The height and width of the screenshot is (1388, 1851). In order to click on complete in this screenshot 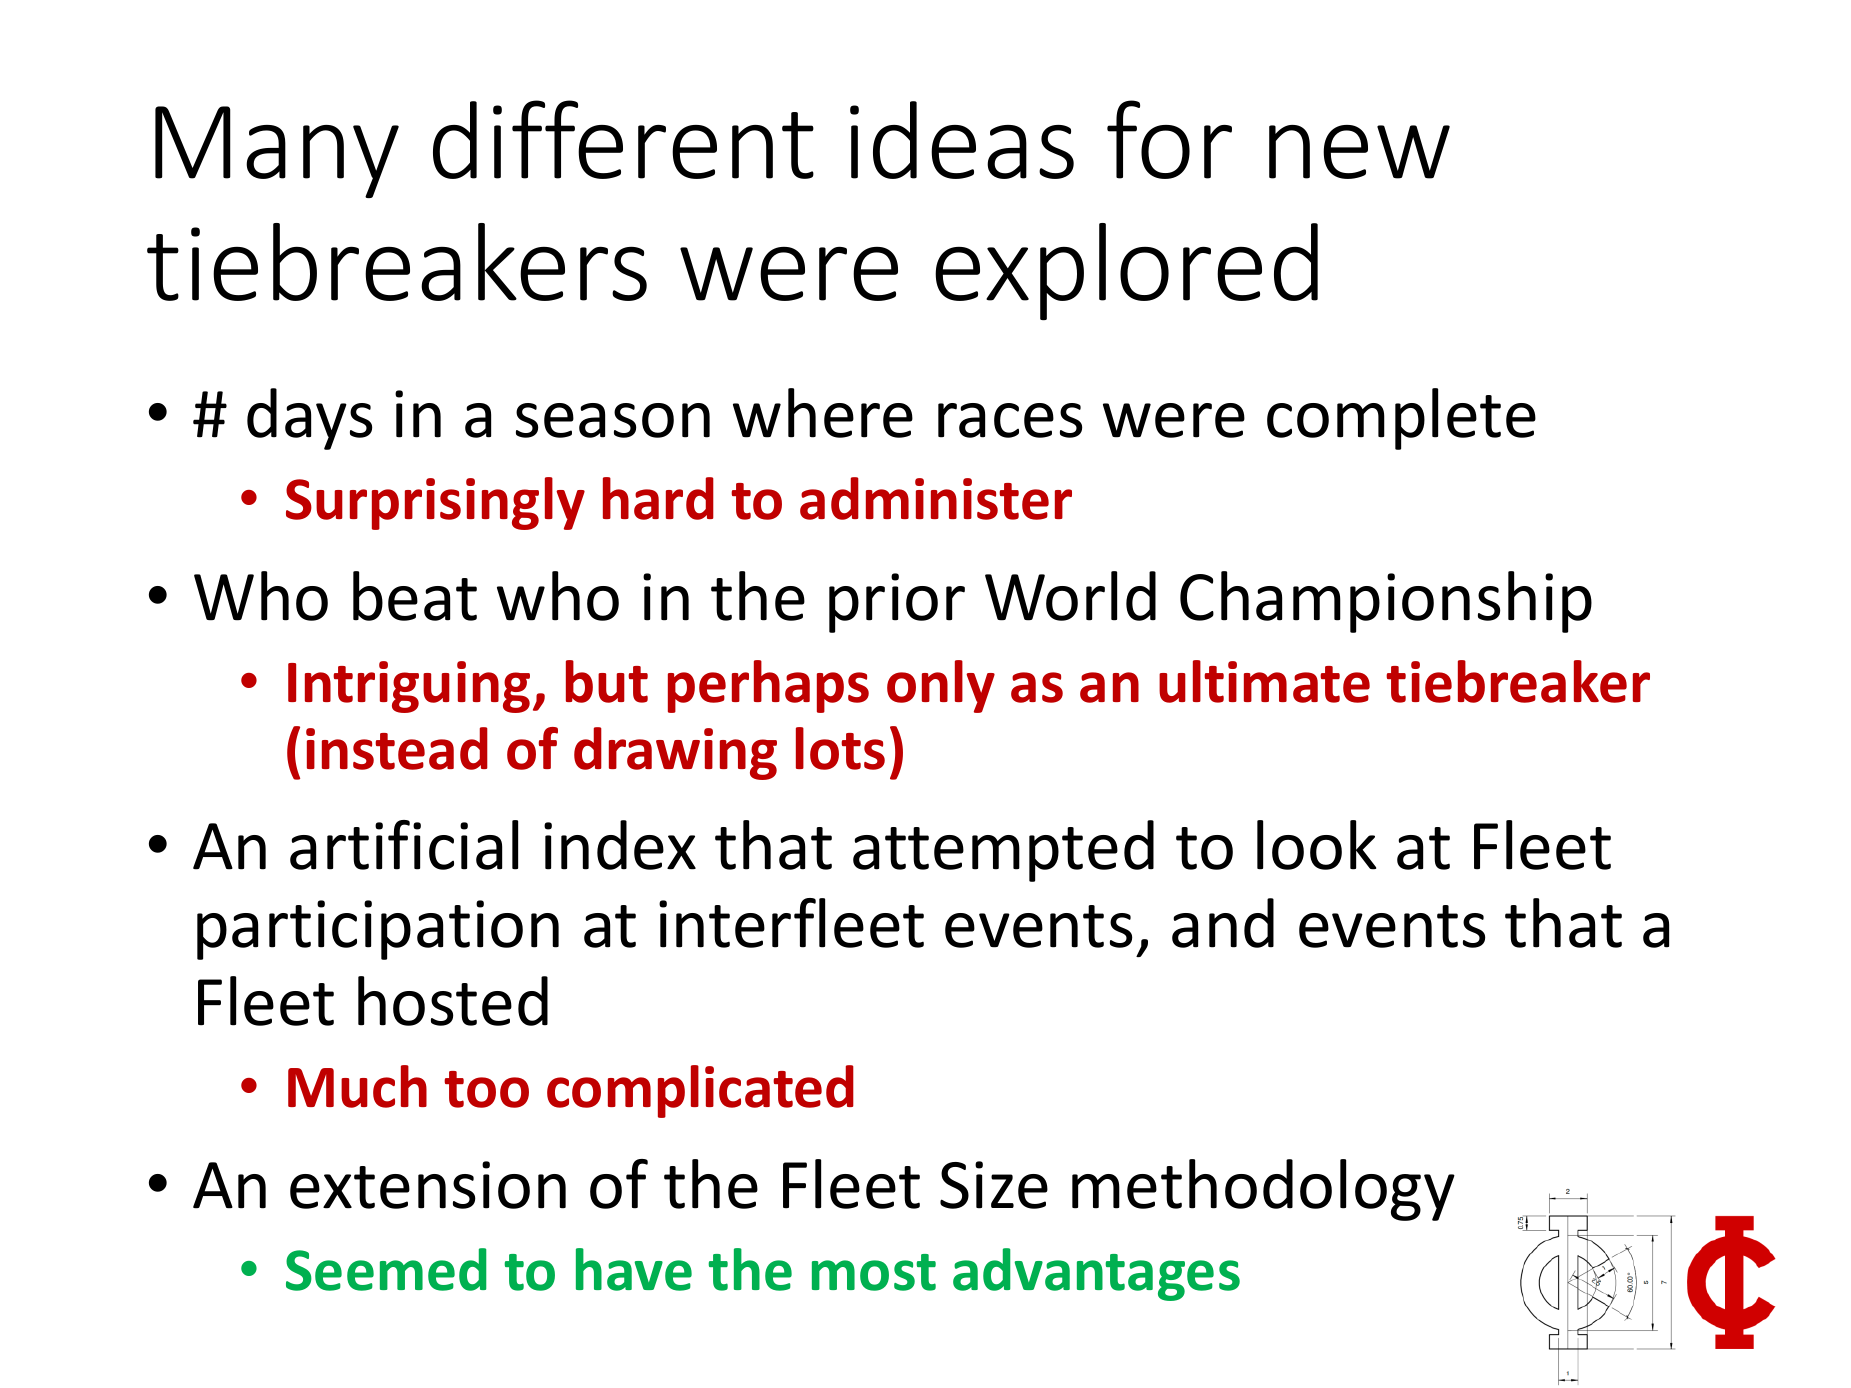, I will do `click(1401, 419)`.
